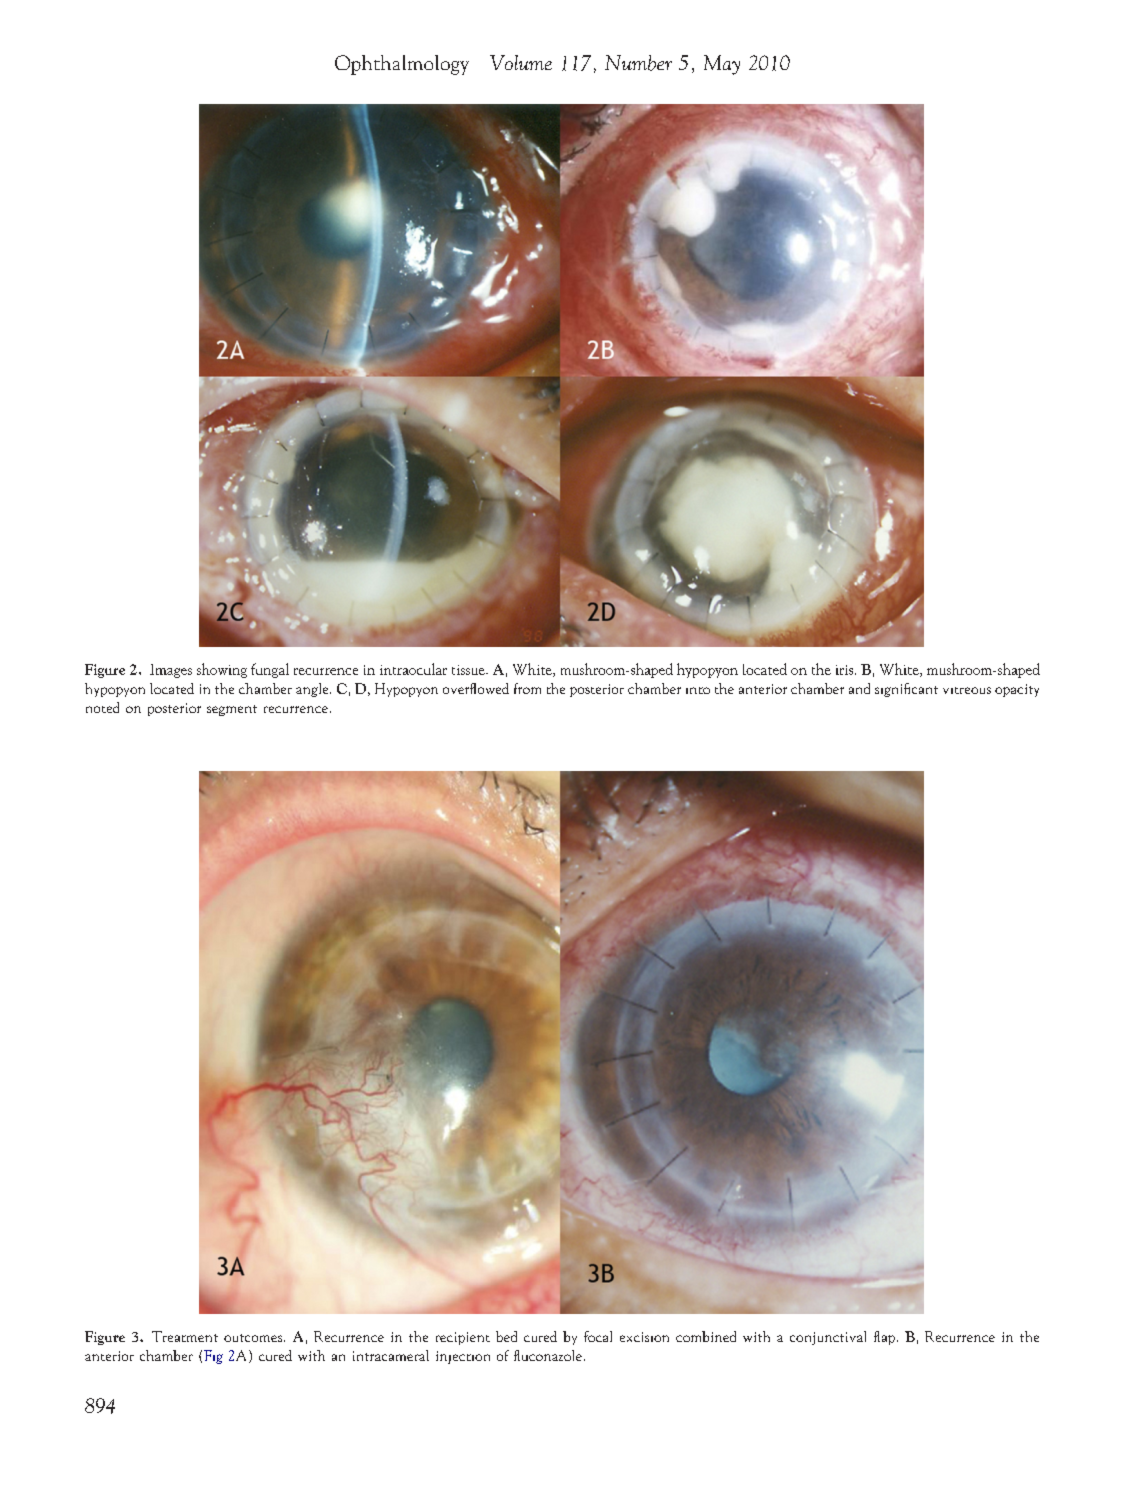  What do you see at coordinates (521, 62) in the image?
I see `Volume` at bounding box center [521, 62].
